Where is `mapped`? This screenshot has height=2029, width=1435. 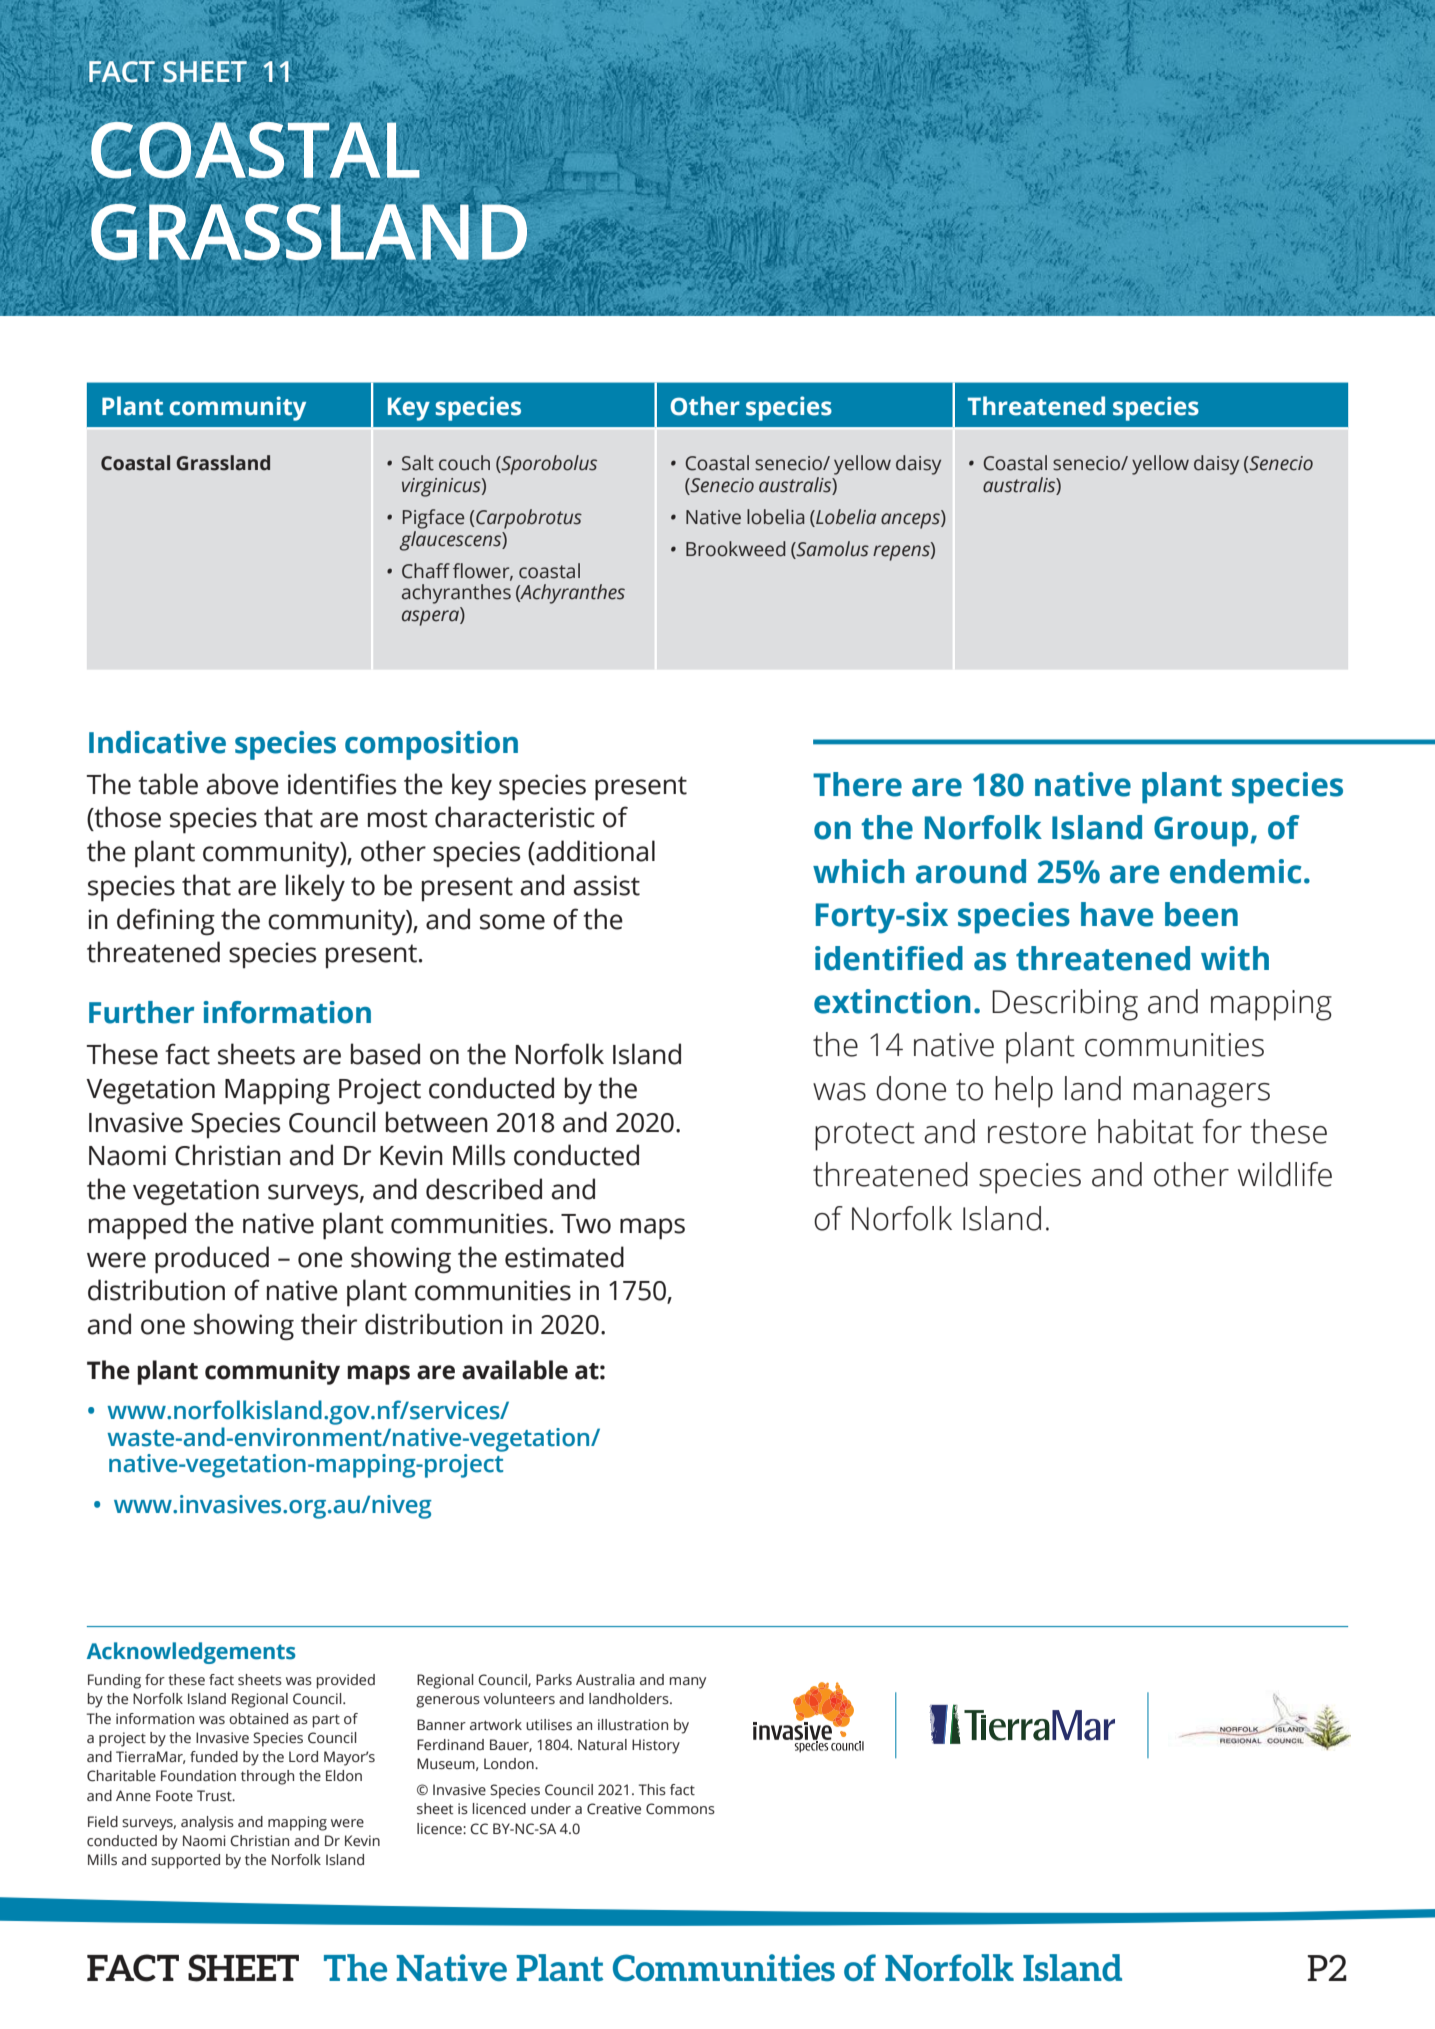
mapped is located at coordinates (137, 1226).
